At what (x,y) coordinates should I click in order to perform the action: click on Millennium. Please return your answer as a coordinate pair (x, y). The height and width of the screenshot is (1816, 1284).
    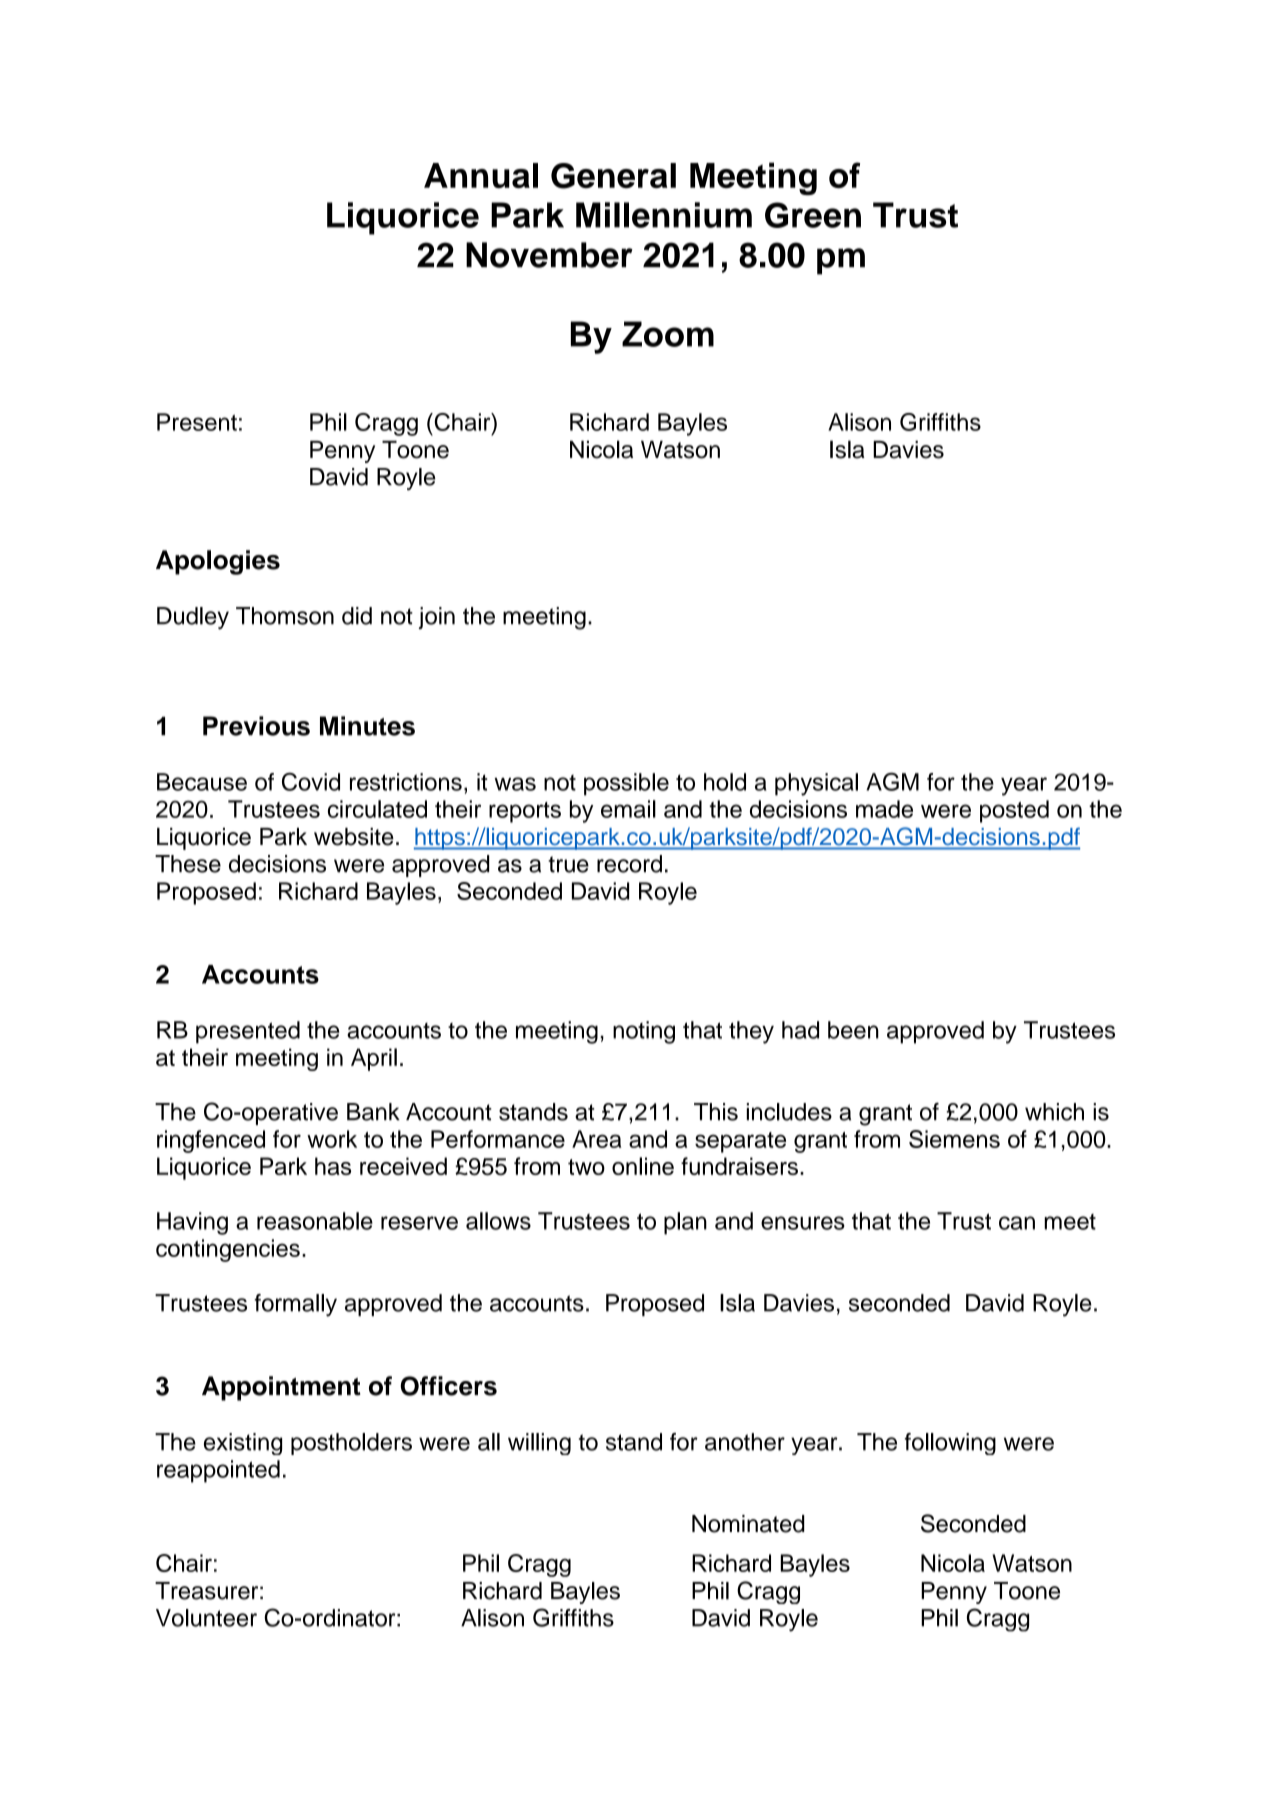
    Looking at the image, I should click on (664, 215).
